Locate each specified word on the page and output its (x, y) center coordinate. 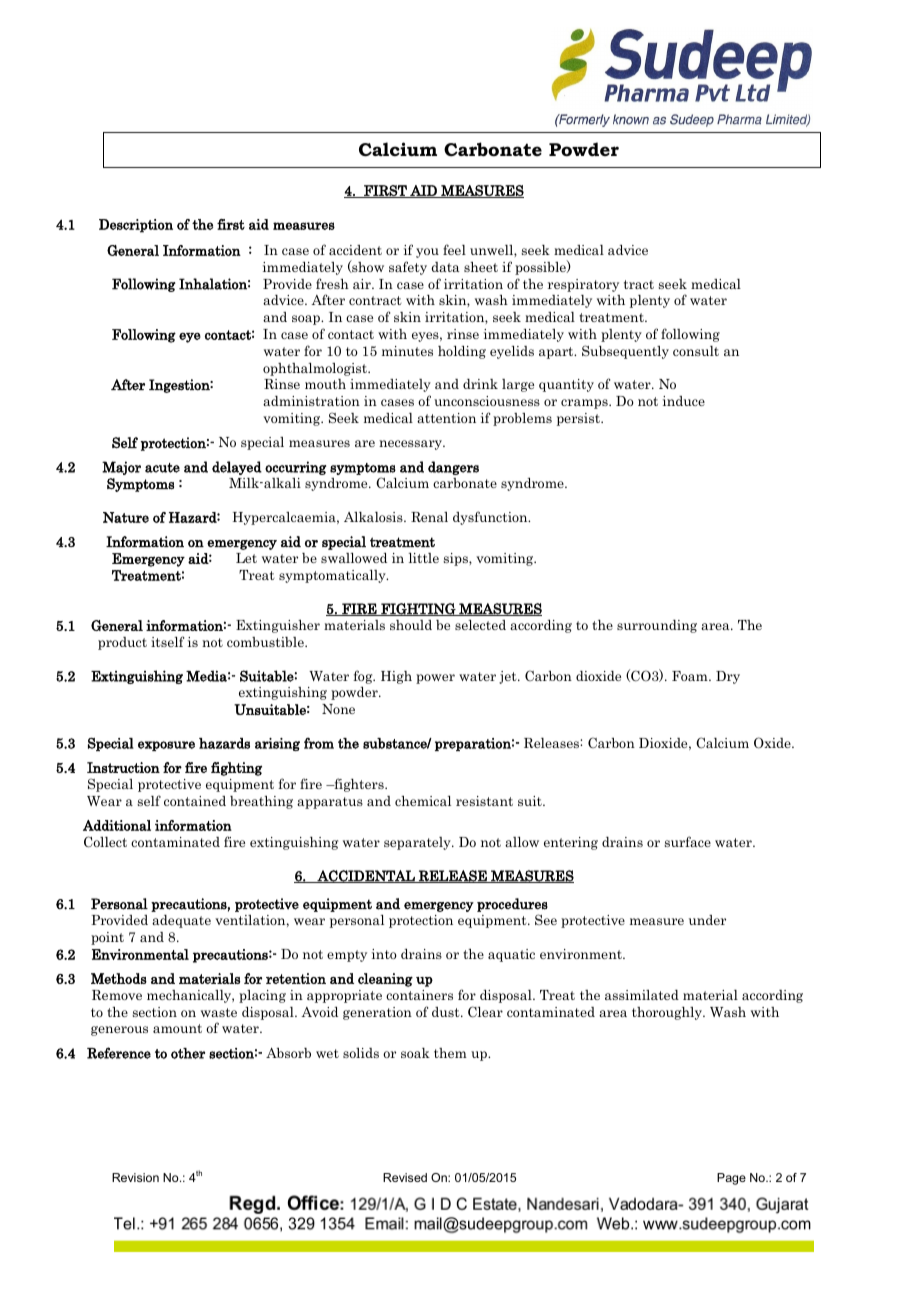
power (435, 679)
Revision (135, 1177)
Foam (691, 676)
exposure (166, 746)
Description (136, 226)
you (427, 253)
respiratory (583, 285)
